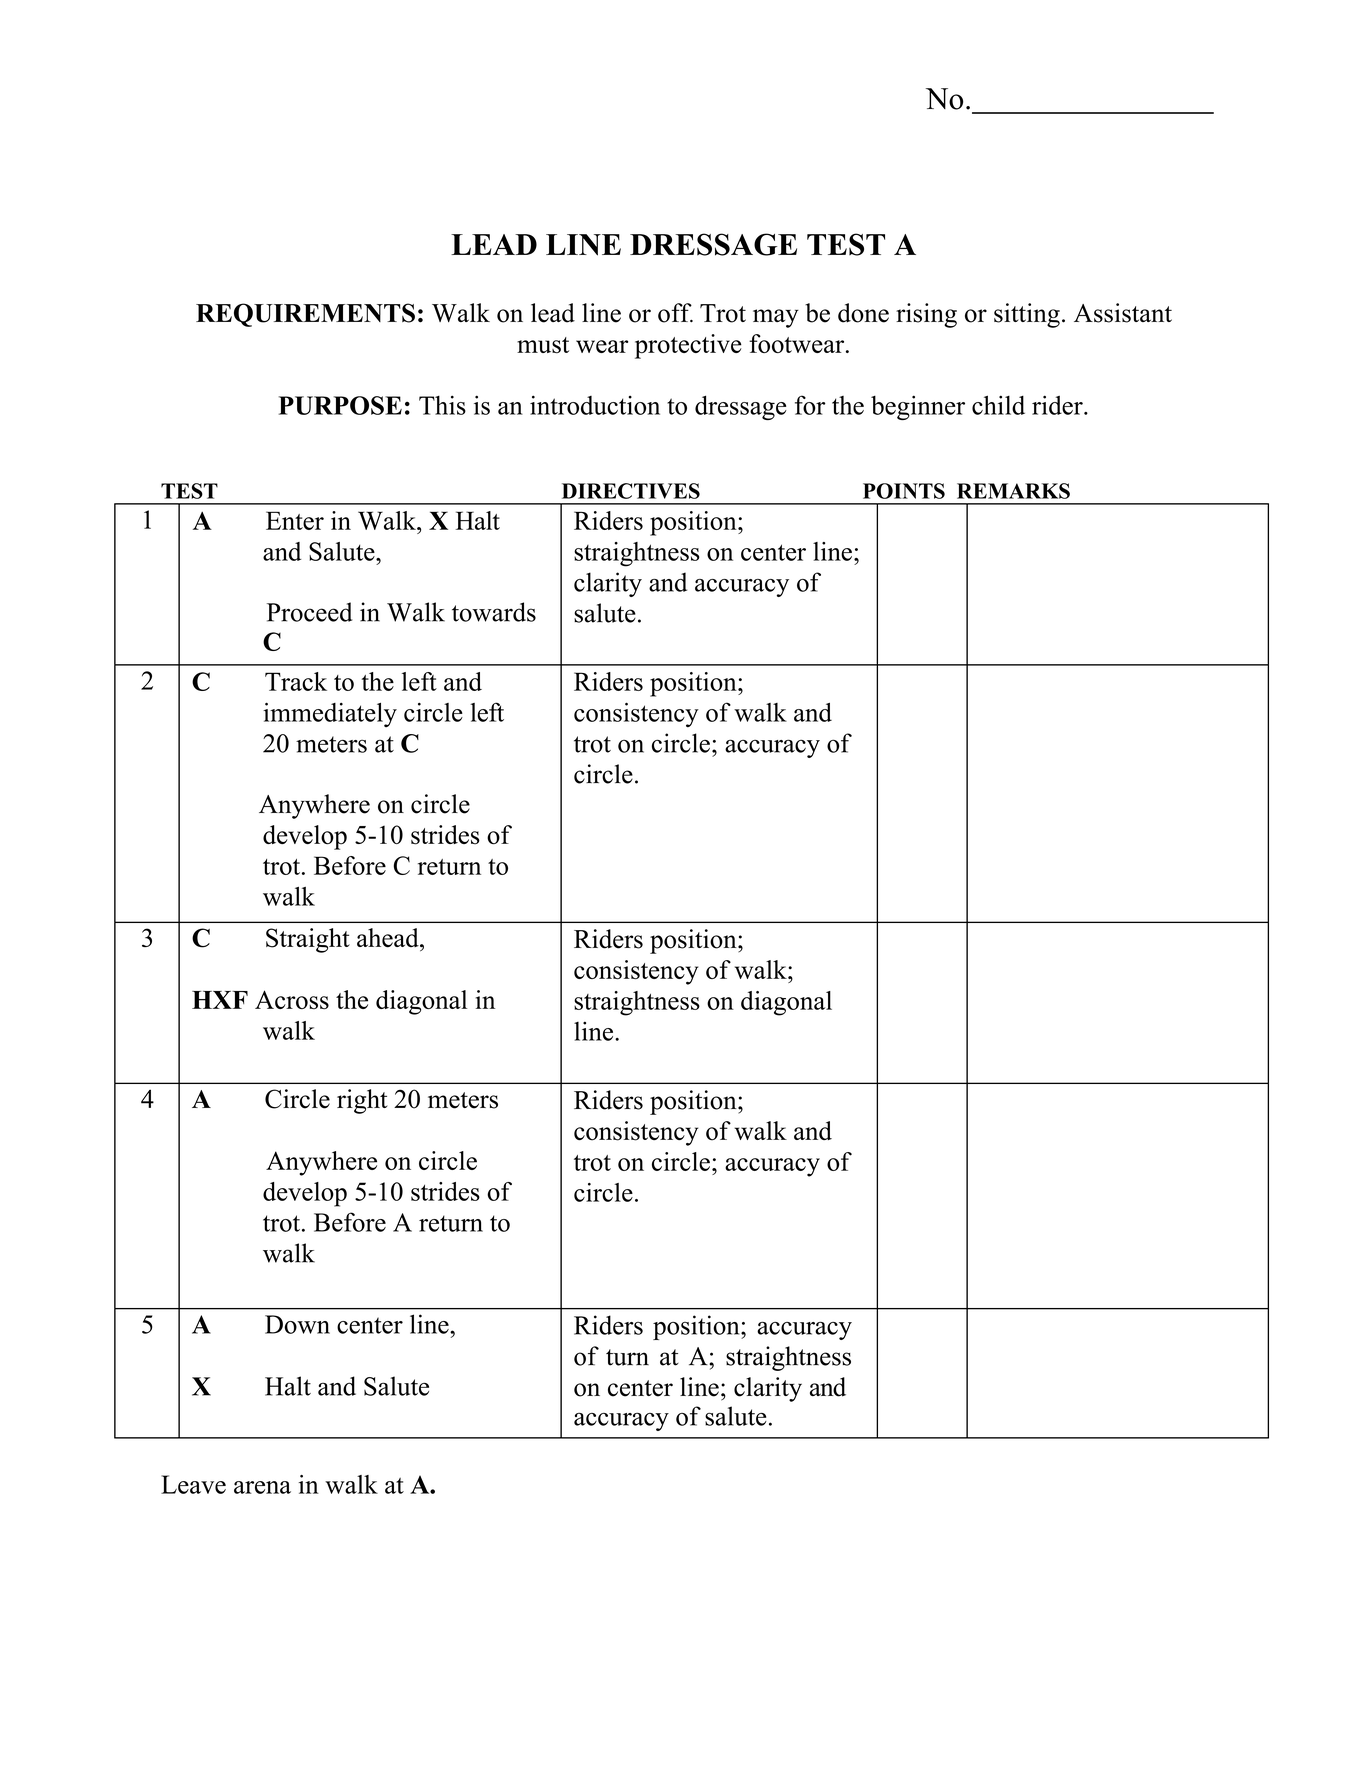 This document has width=1367, height=1769. I want to click on ahead, so click(389, 938).
